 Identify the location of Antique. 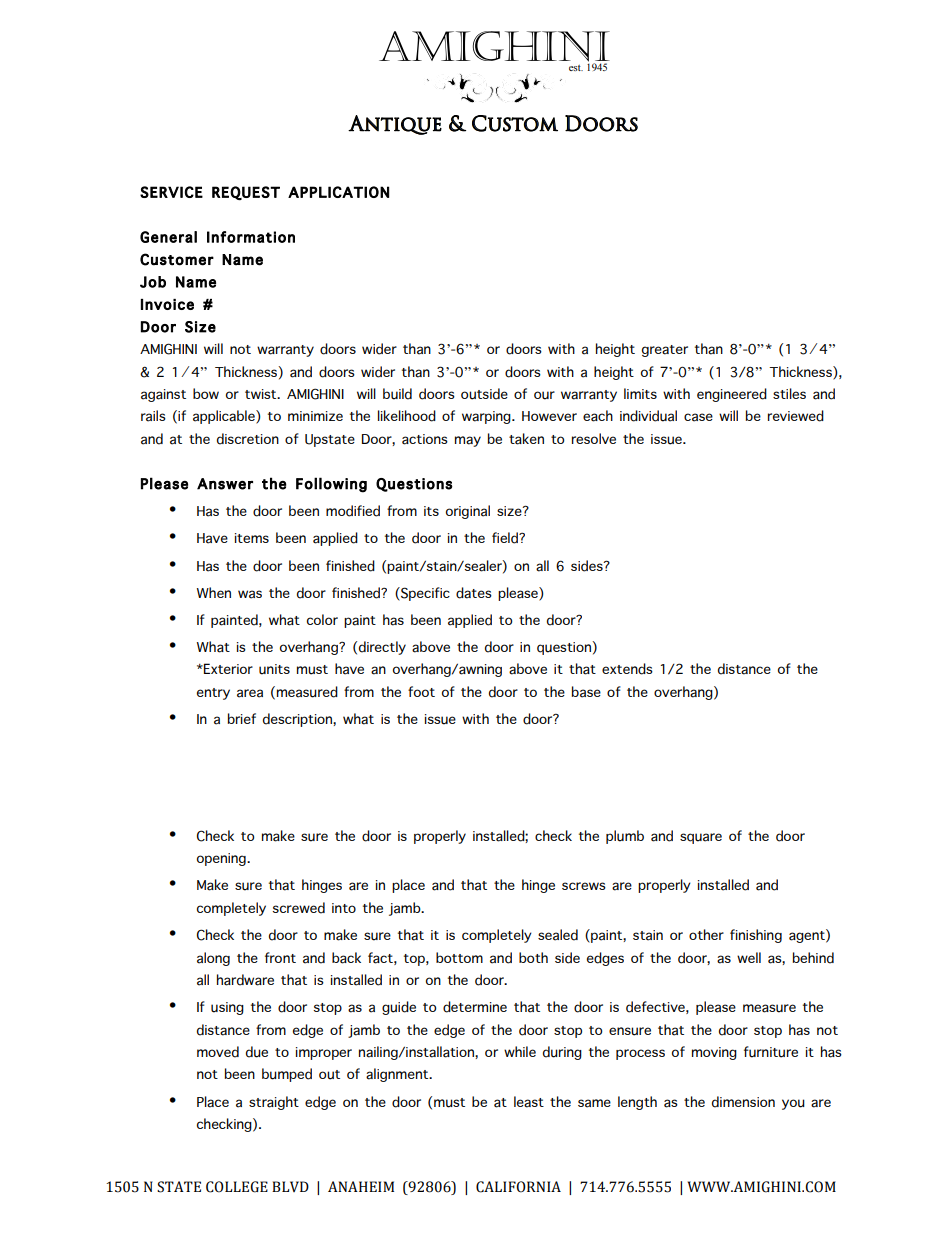
(395, 125).
